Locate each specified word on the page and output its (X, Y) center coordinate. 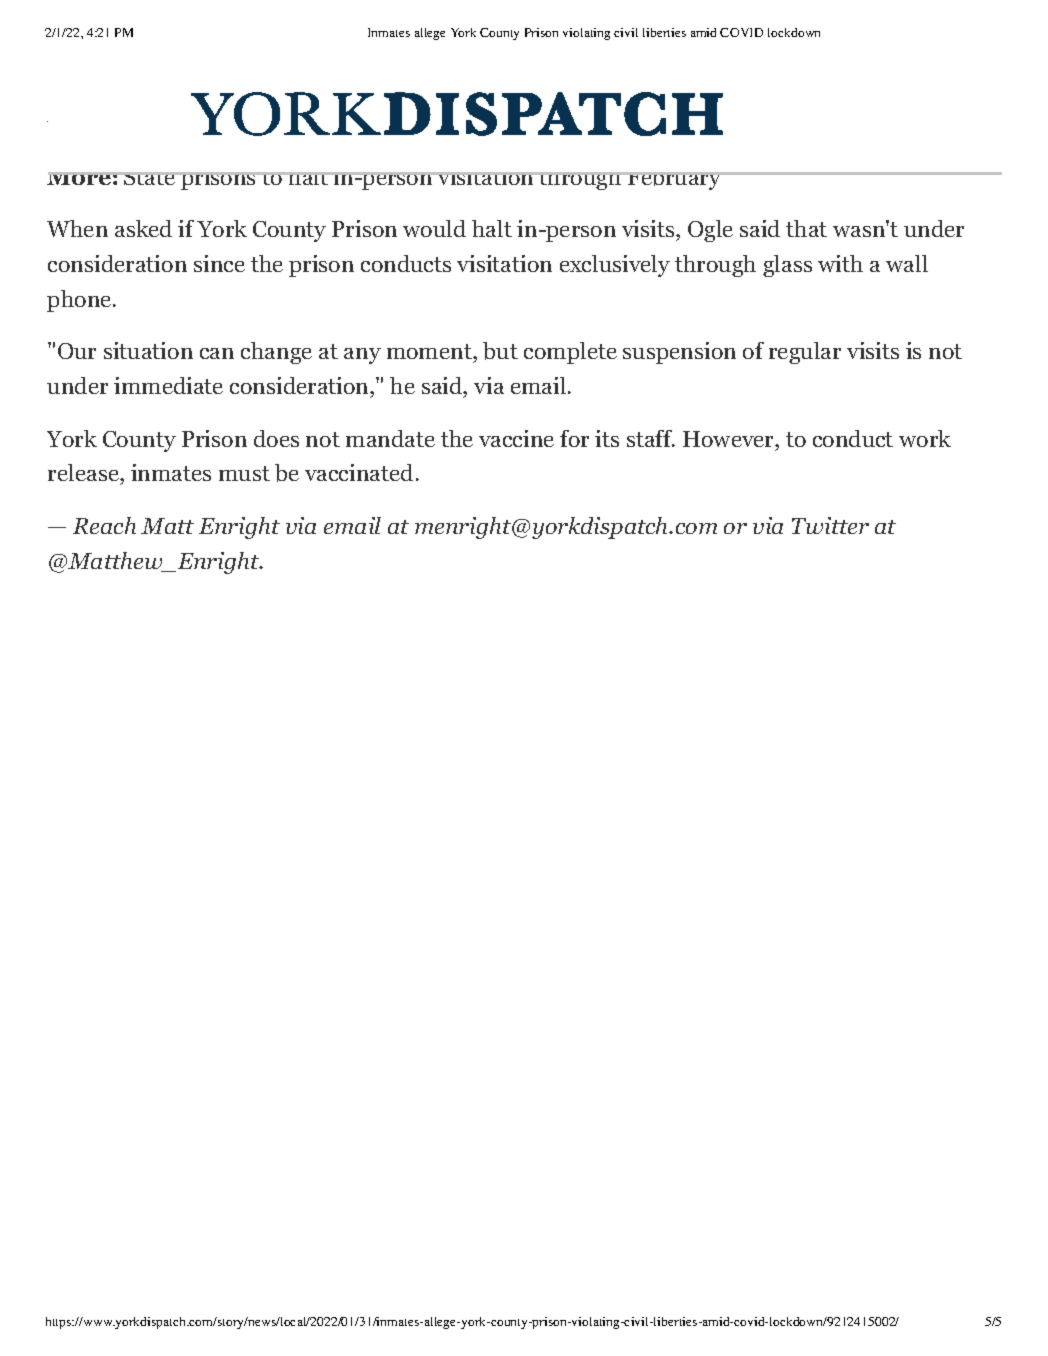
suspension (679, 353)
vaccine (516, 438)
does (276, 438)
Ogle (710, 231)
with (840, 263)
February (674, 181)
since (219, 263)
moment (430, 353)
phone (80, 301)
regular (805, 353)
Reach (104, 525)
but (500, 351)
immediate (168, 385)
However (729, 439)
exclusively (615, 266)
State (150, 178)
